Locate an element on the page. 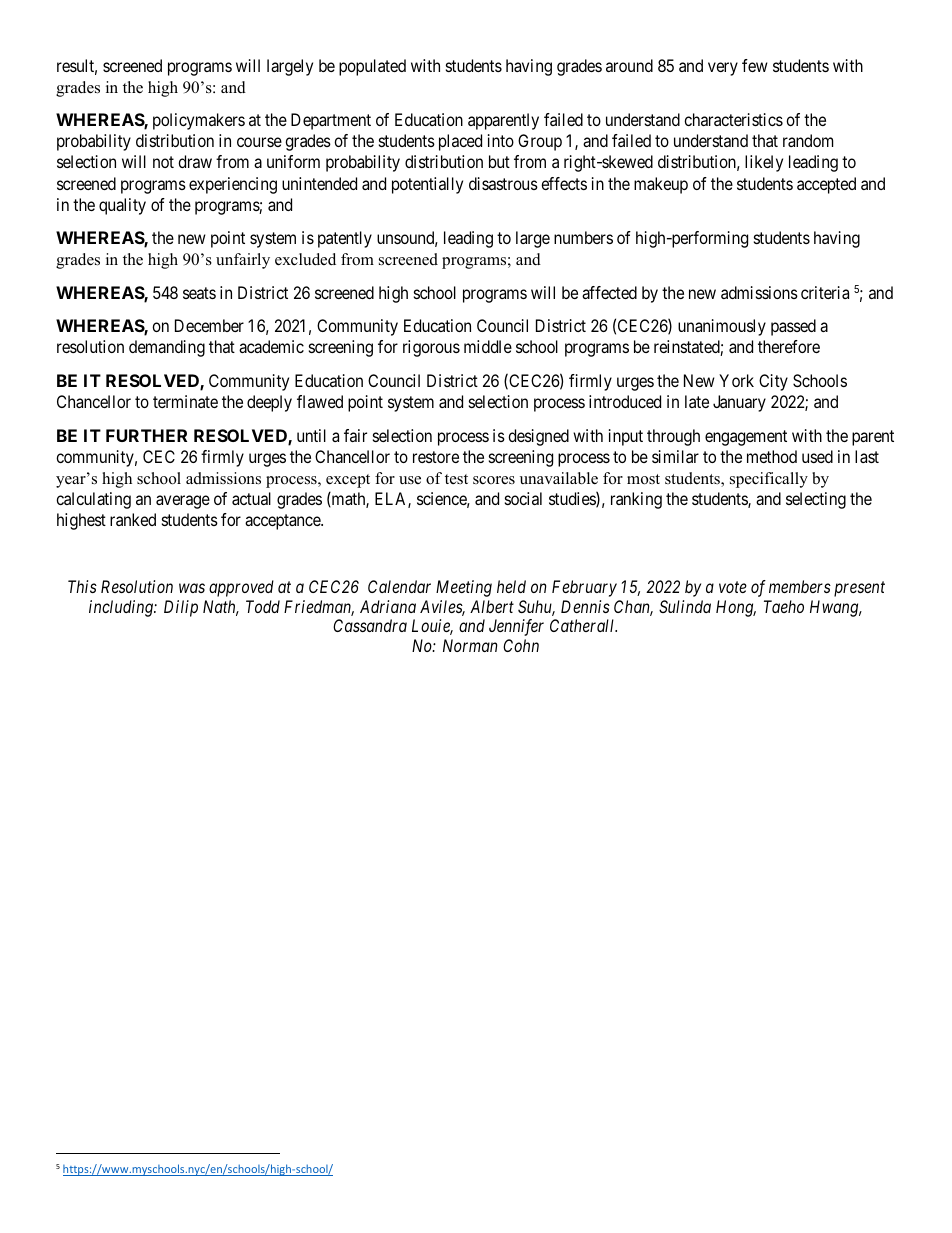 This document has width=952, height=1233. experiencing is located at coordinates (233, 185).
